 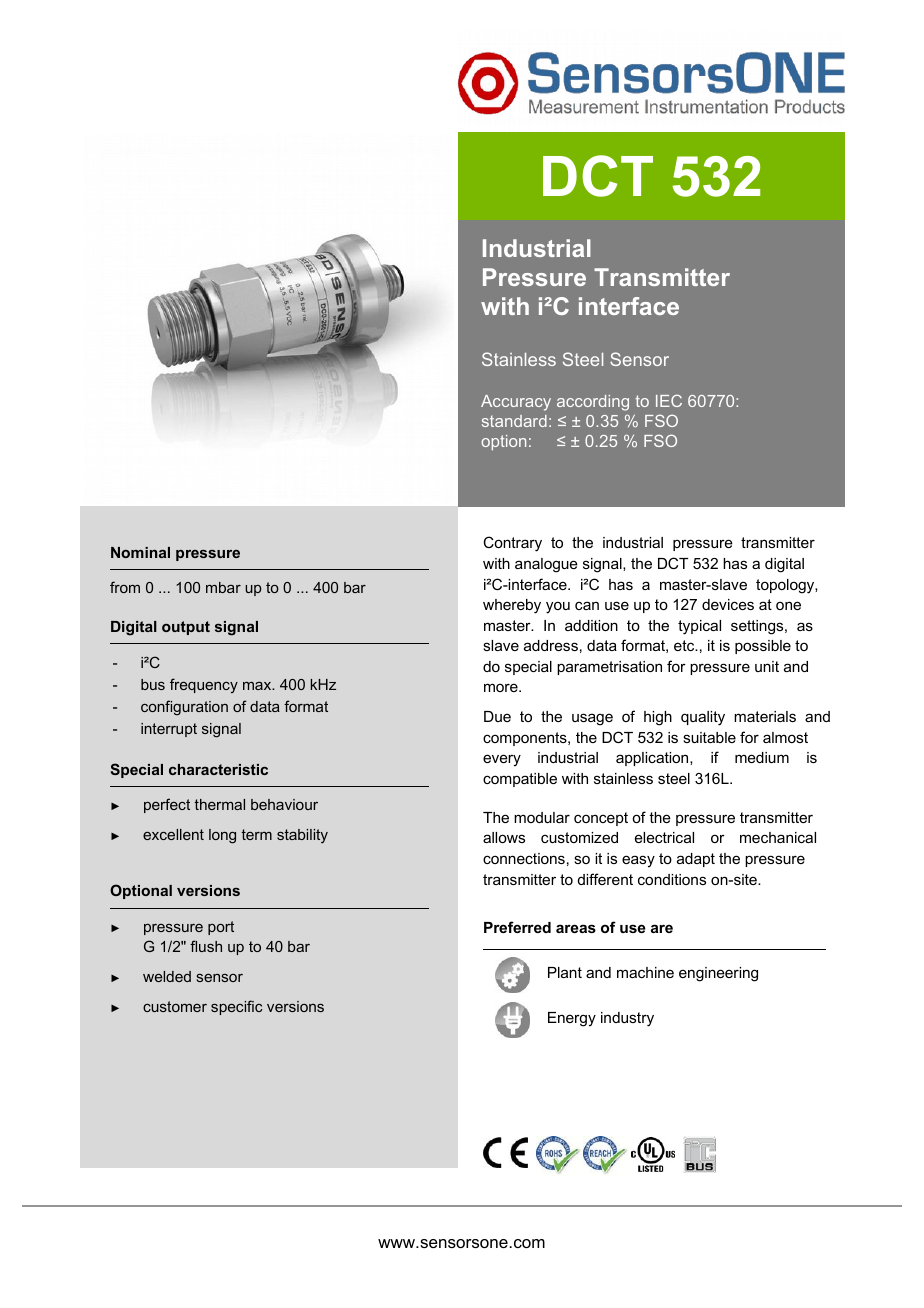 What do you see at coordinates (703, 718) in the document?
I see `quality` at bounding box center [703, 718].
